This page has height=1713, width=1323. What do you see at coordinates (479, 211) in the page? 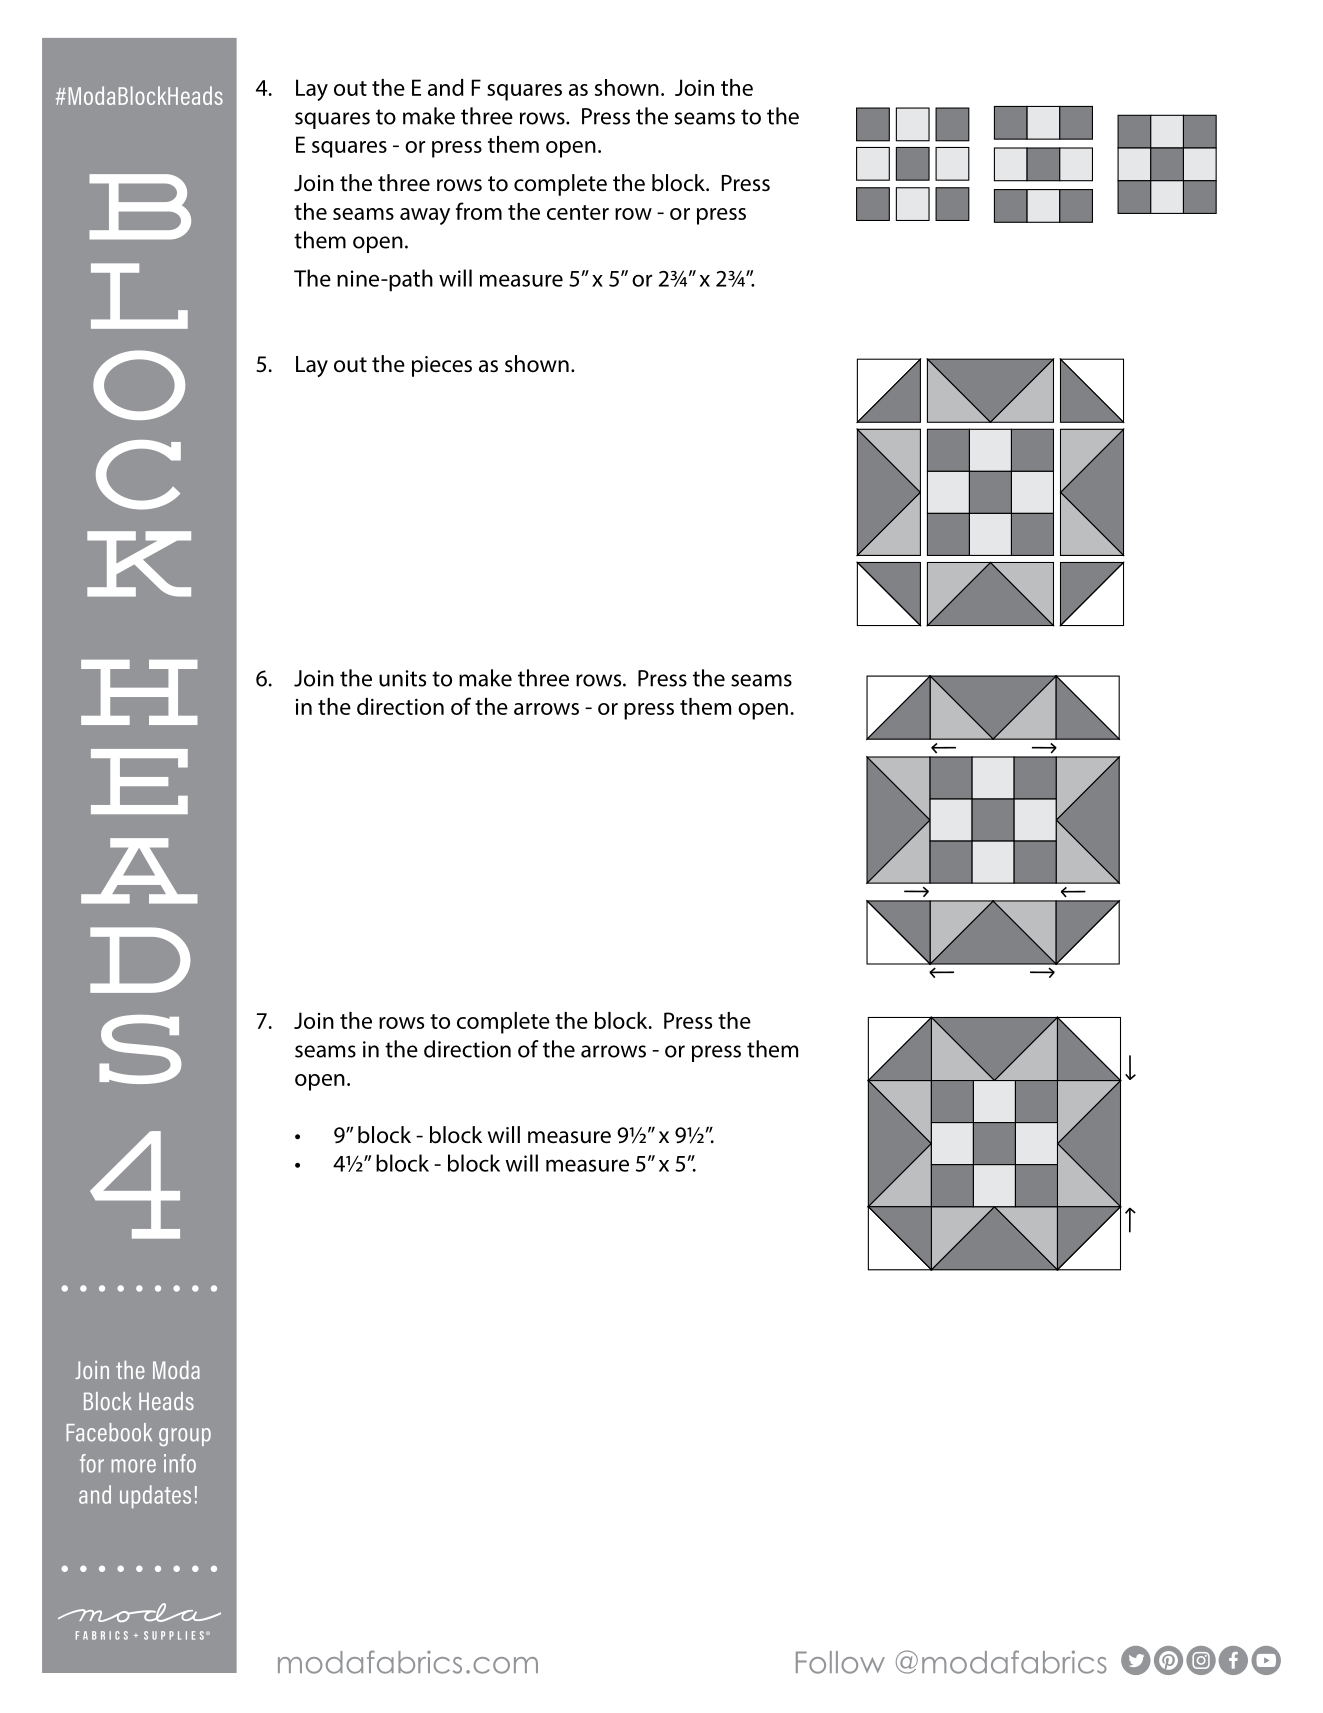
I see `from` at bounding box center [479, 211].
